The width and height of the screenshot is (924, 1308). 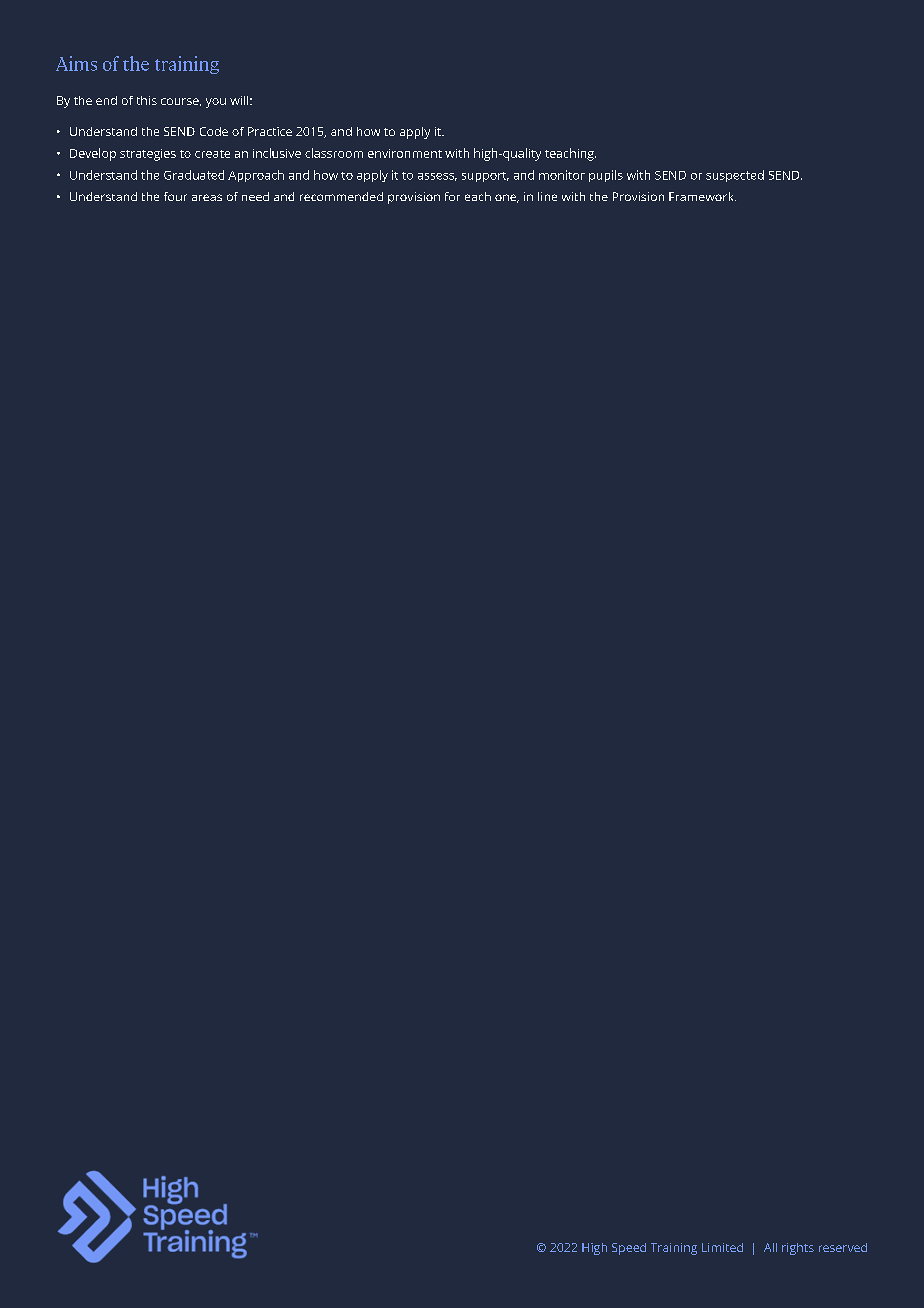 I want to click on Framework, so click(x=702, y=196).
